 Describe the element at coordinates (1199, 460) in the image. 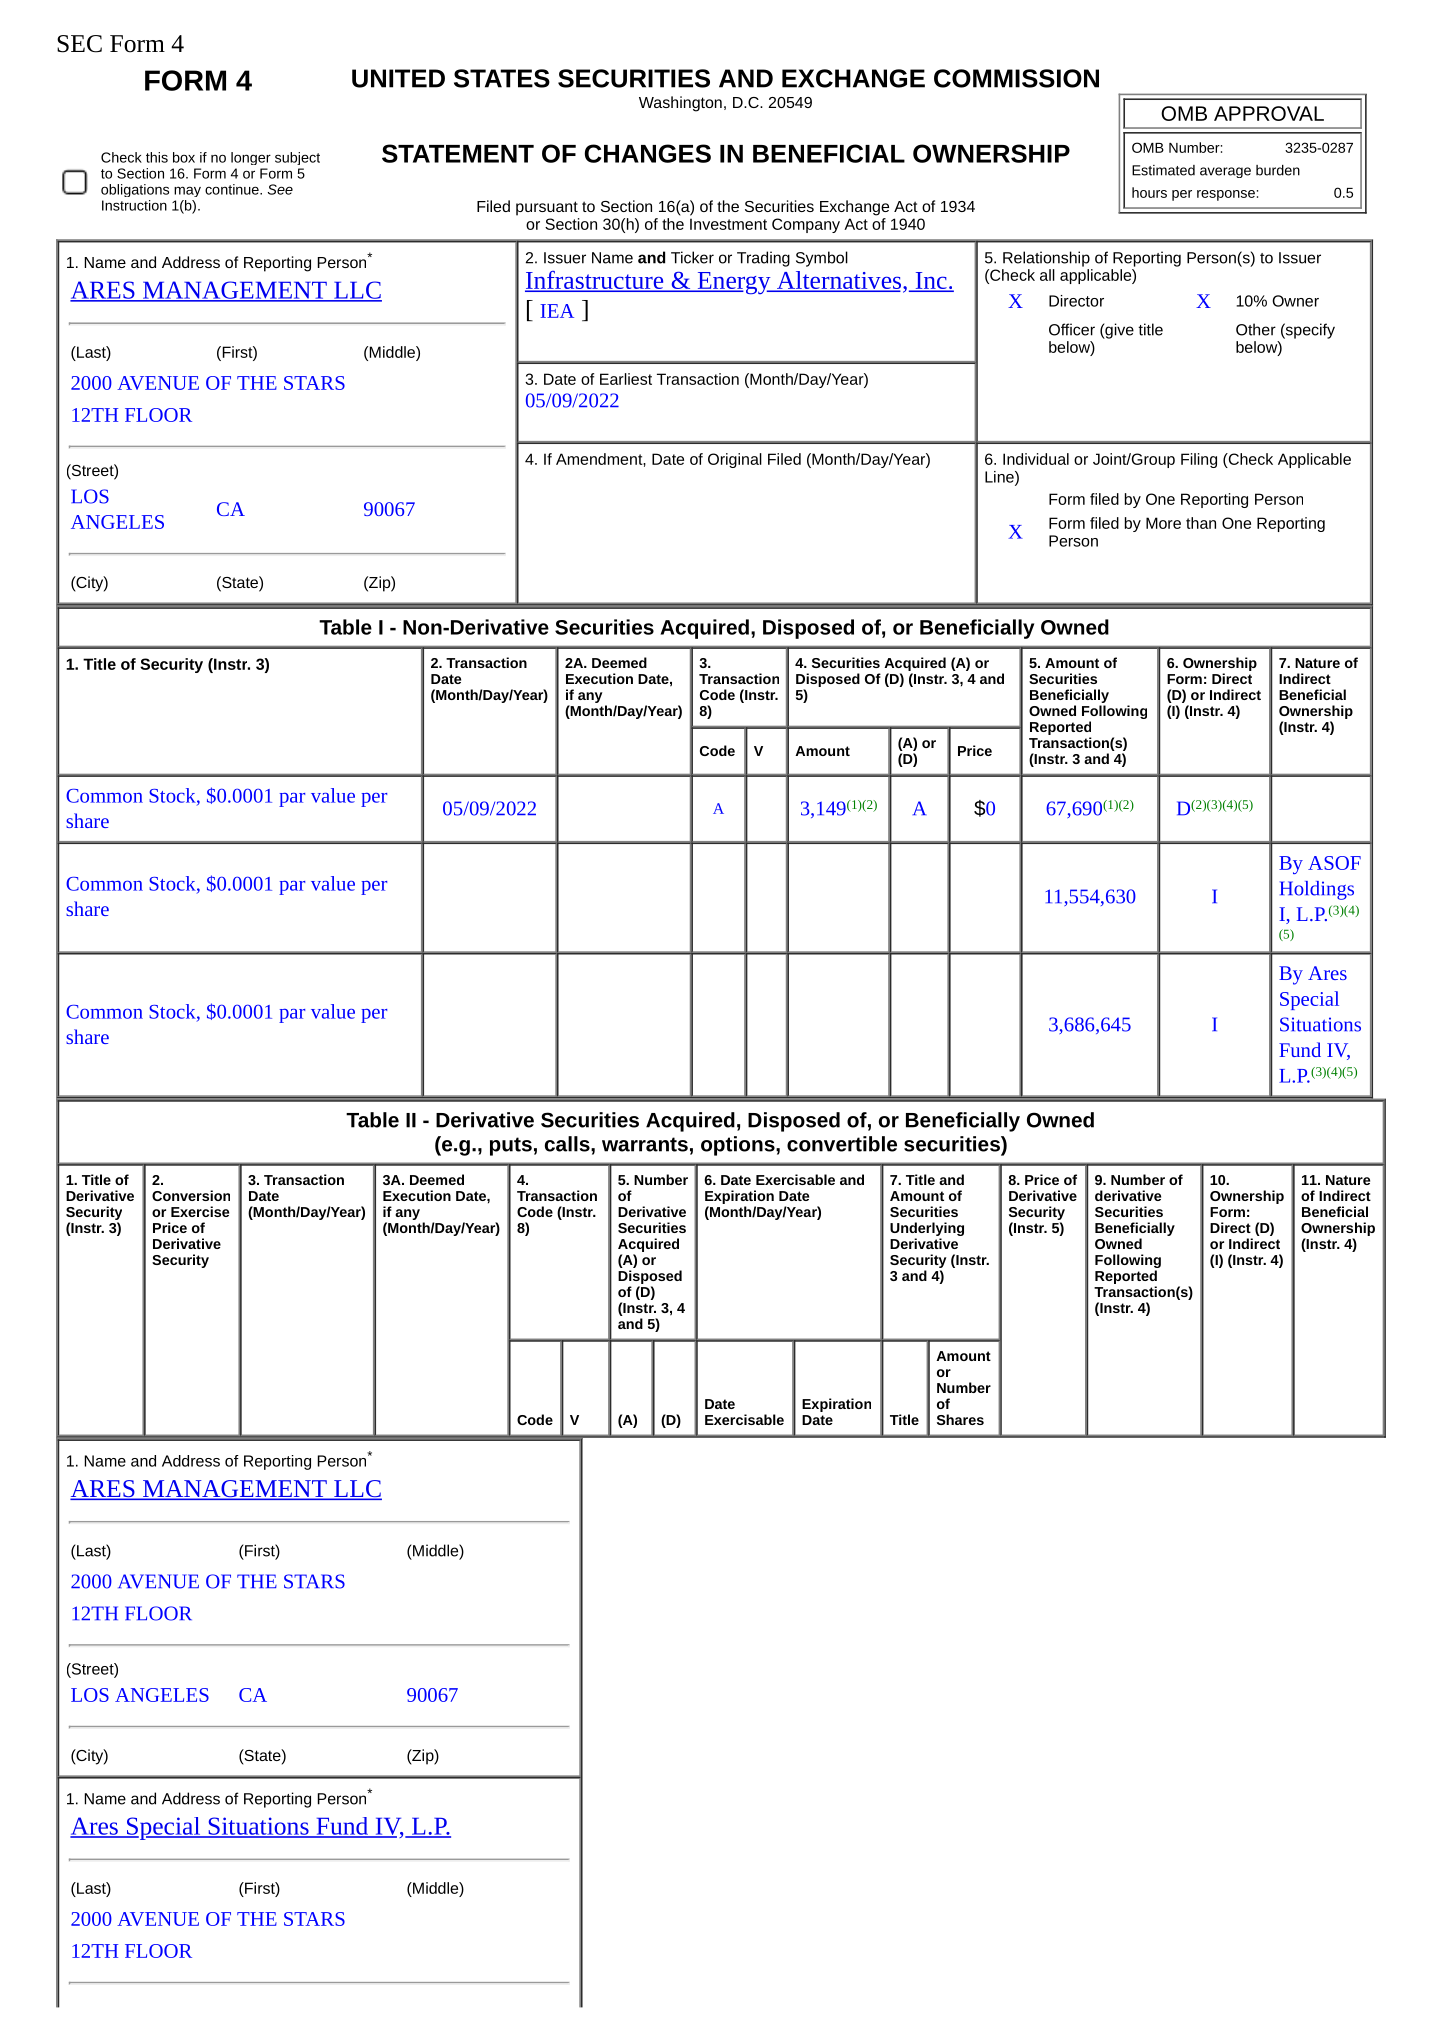

I see `Filing` at that location.
